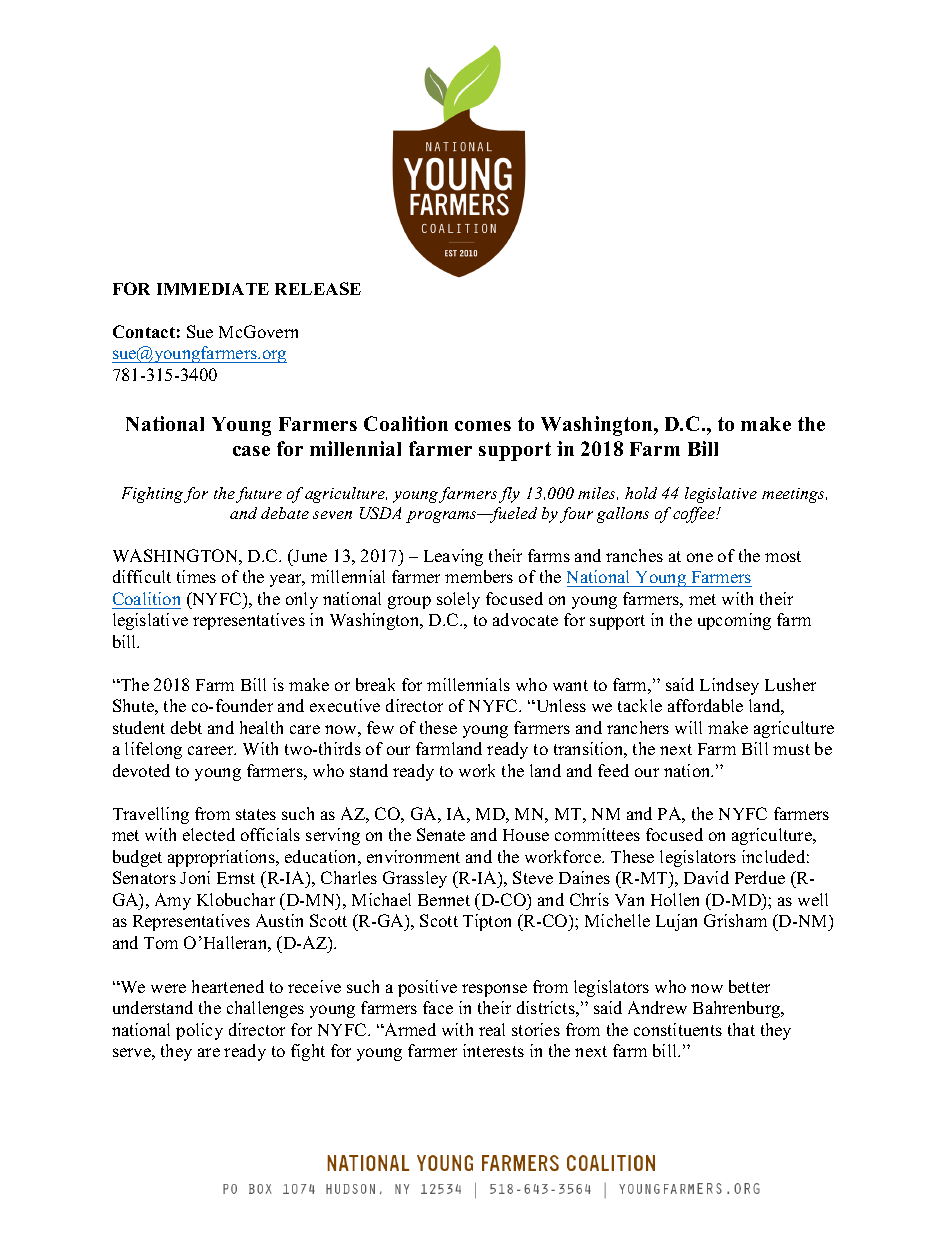 This image has height=1233, width=952. Describe the element at coordinates (729, 686) in the image. I see `Lindsey` at that location.
